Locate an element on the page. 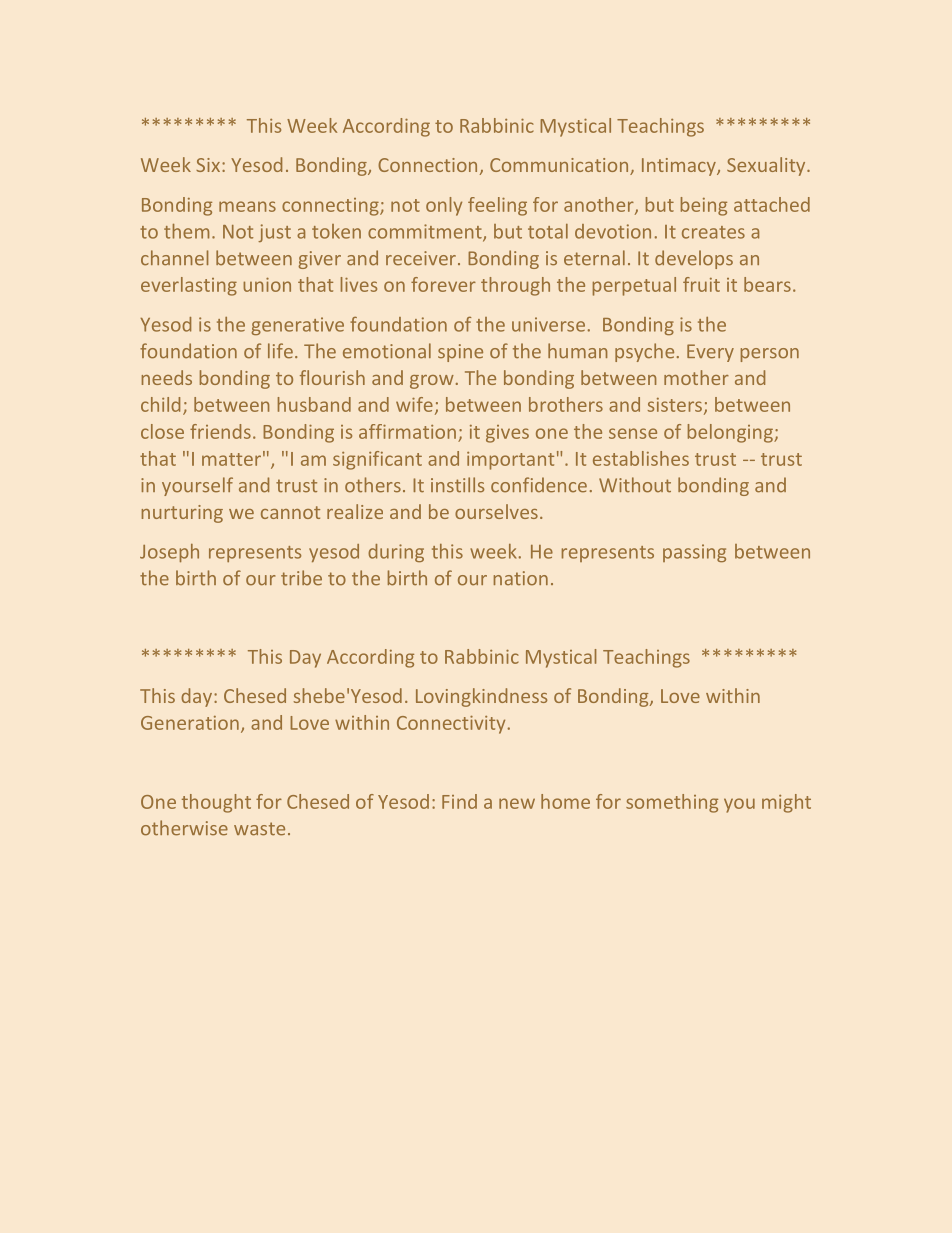 The height and width of the document is (1233, 952). friends is located at coordinates (220, 431).
